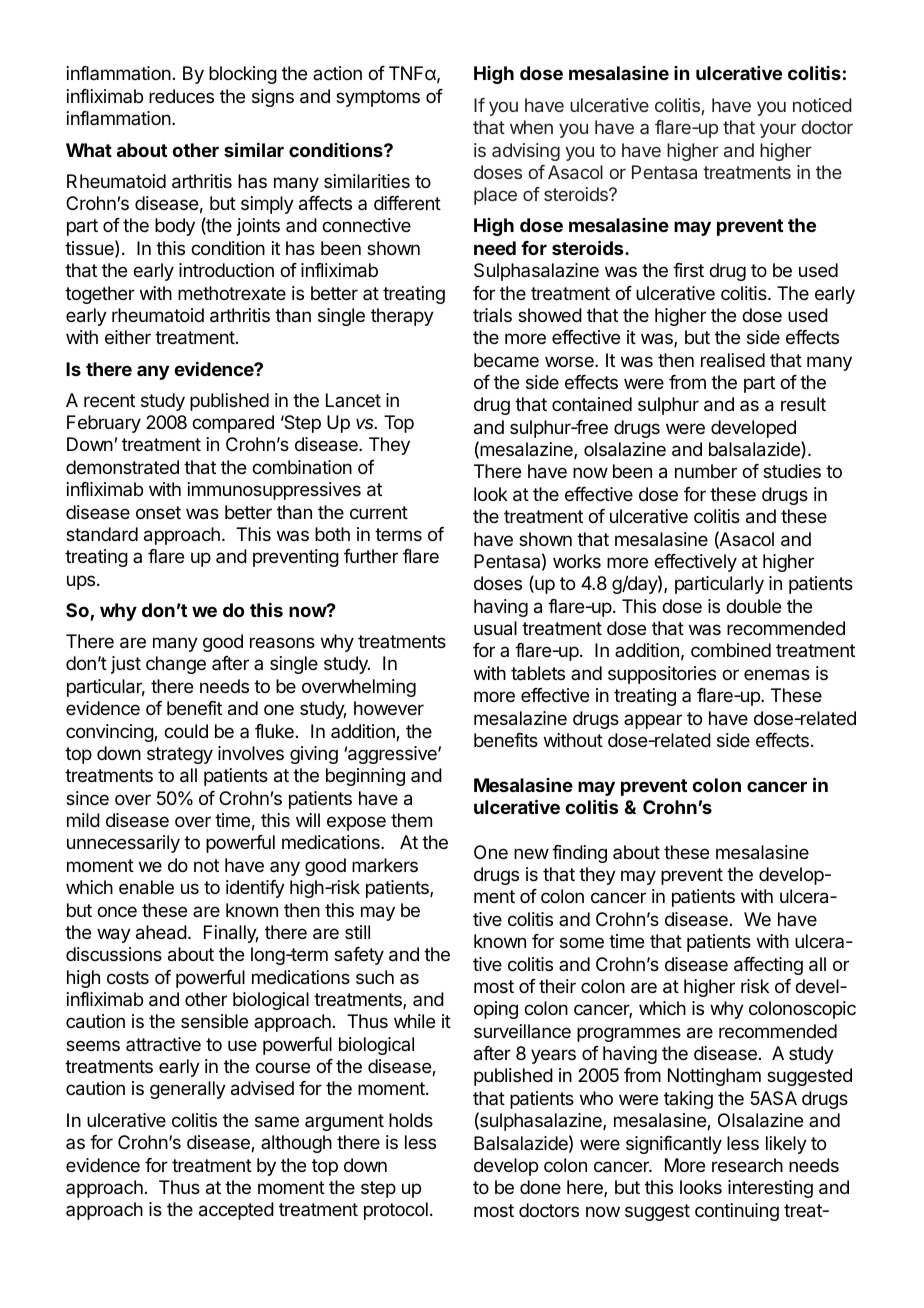 The width and height of the screenshot is (924, 1308). Describe the element at coordinates (236, 1211) in the screenshot. I see `accepted` at that location.
